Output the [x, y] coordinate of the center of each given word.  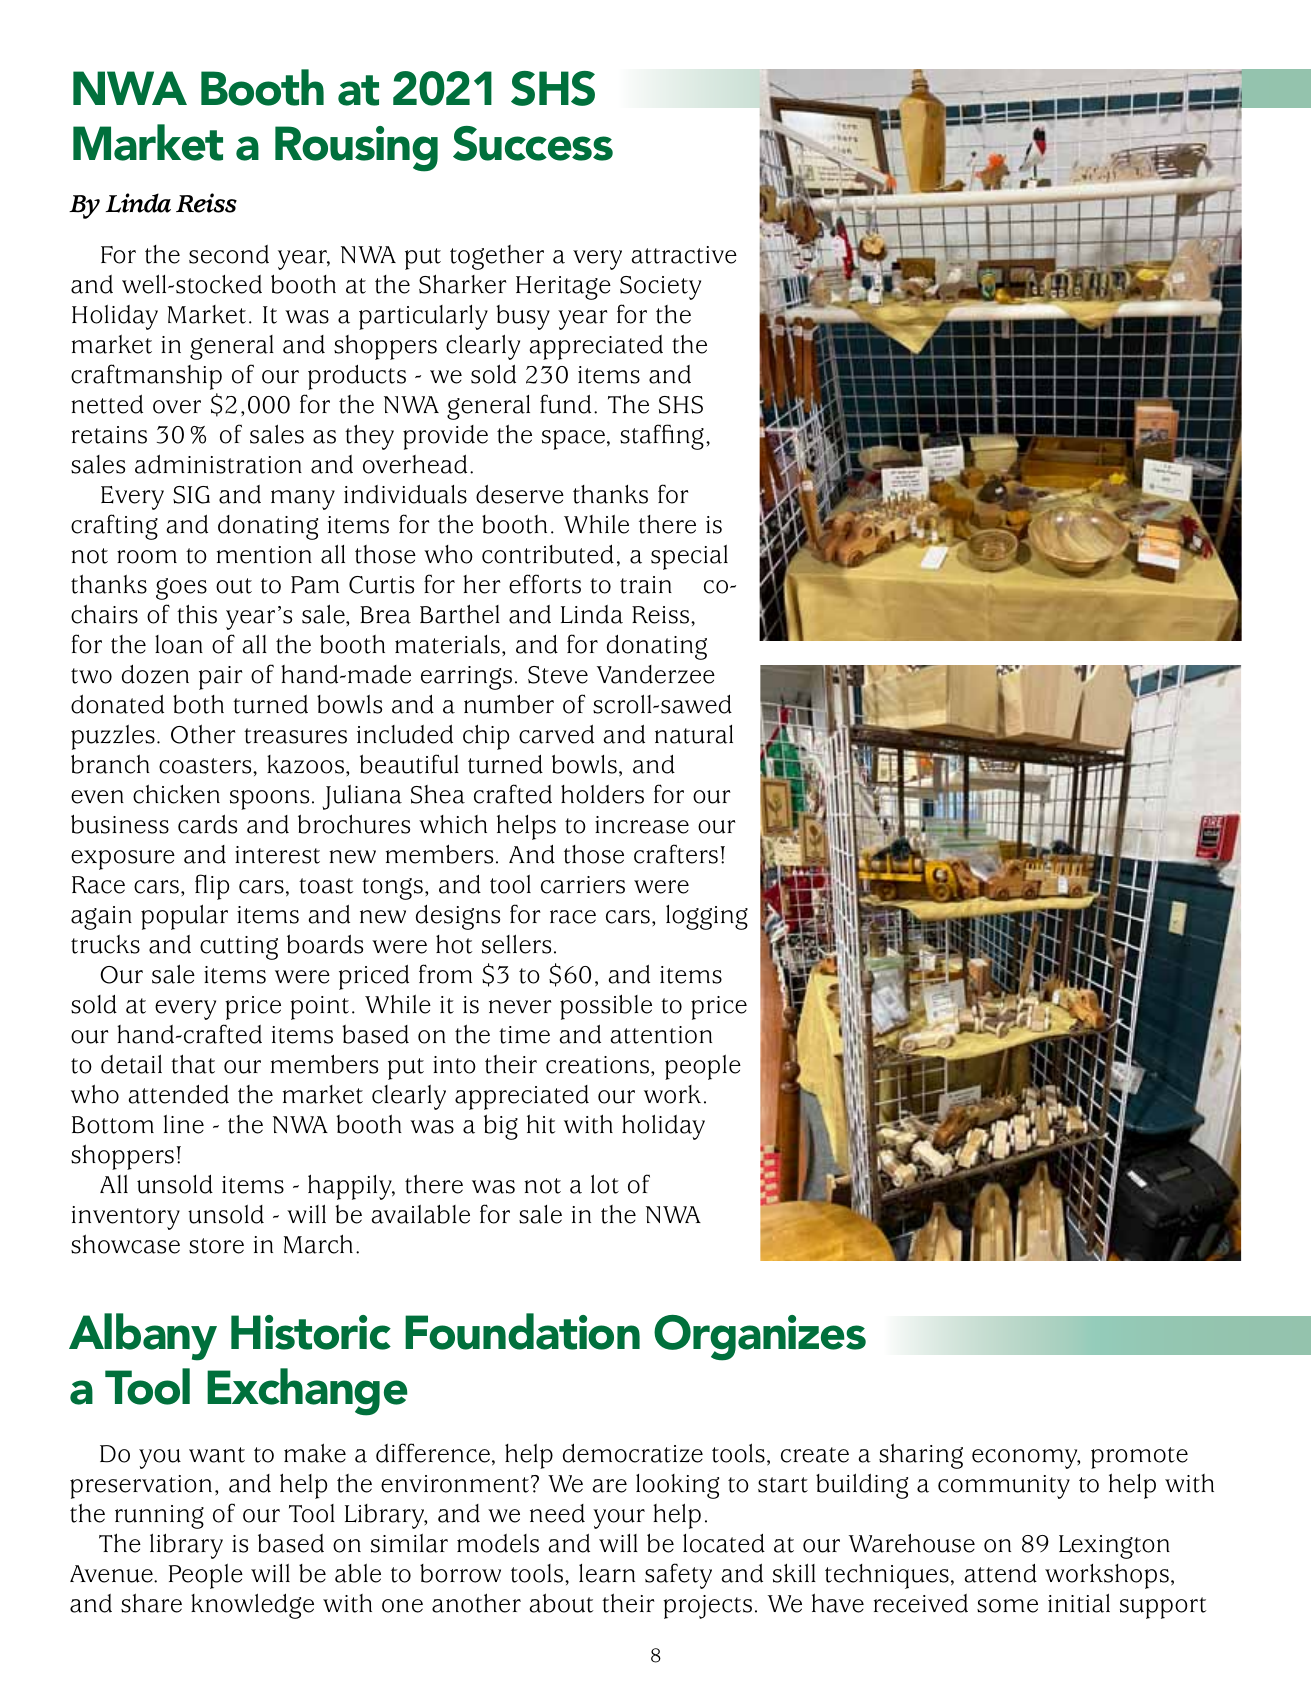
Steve [558, 675]
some [1007, 1606]
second [229, 254]
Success [533, 143]
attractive [684, 255]
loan [179, 644]
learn [607, 1573]
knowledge [252, 1606]
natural [694, 734]
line [184, 1124]
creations [597, 1065]
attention [661, 1035]
